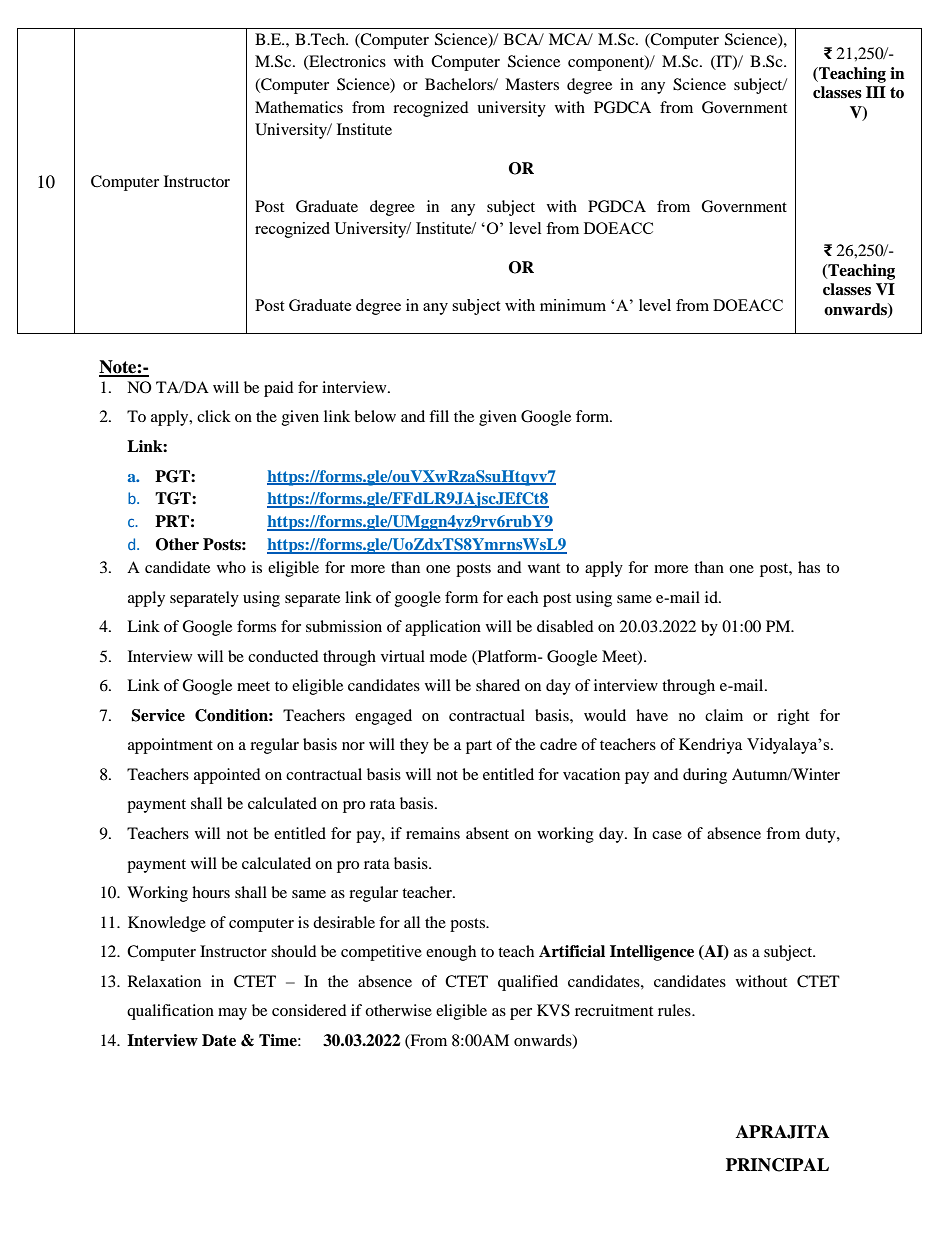 This screenshot has width=952, height=1233. I want to click on III, so click(876, 92).
